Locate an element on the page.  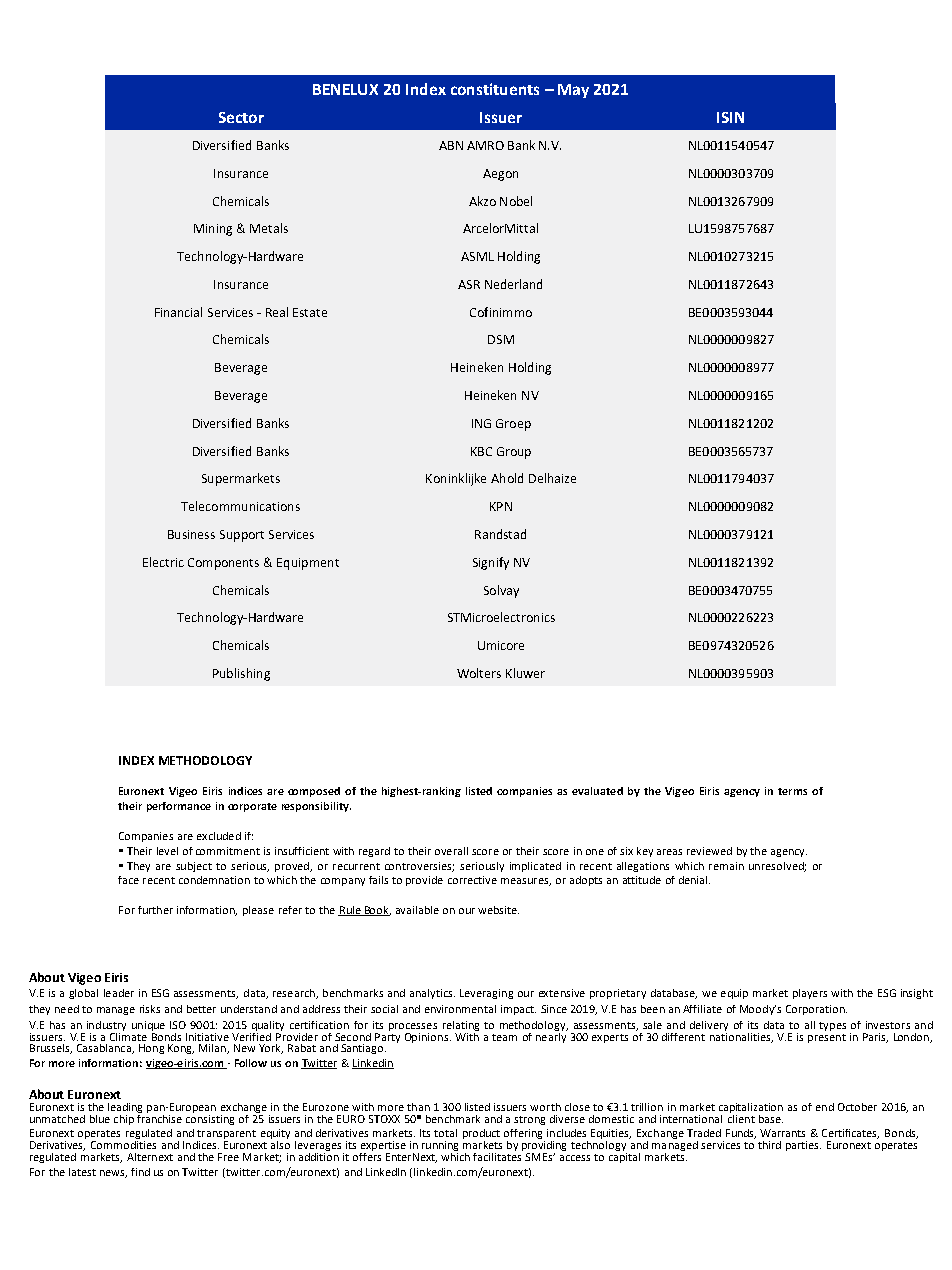
DSM is located at coordinates (501, 339).
